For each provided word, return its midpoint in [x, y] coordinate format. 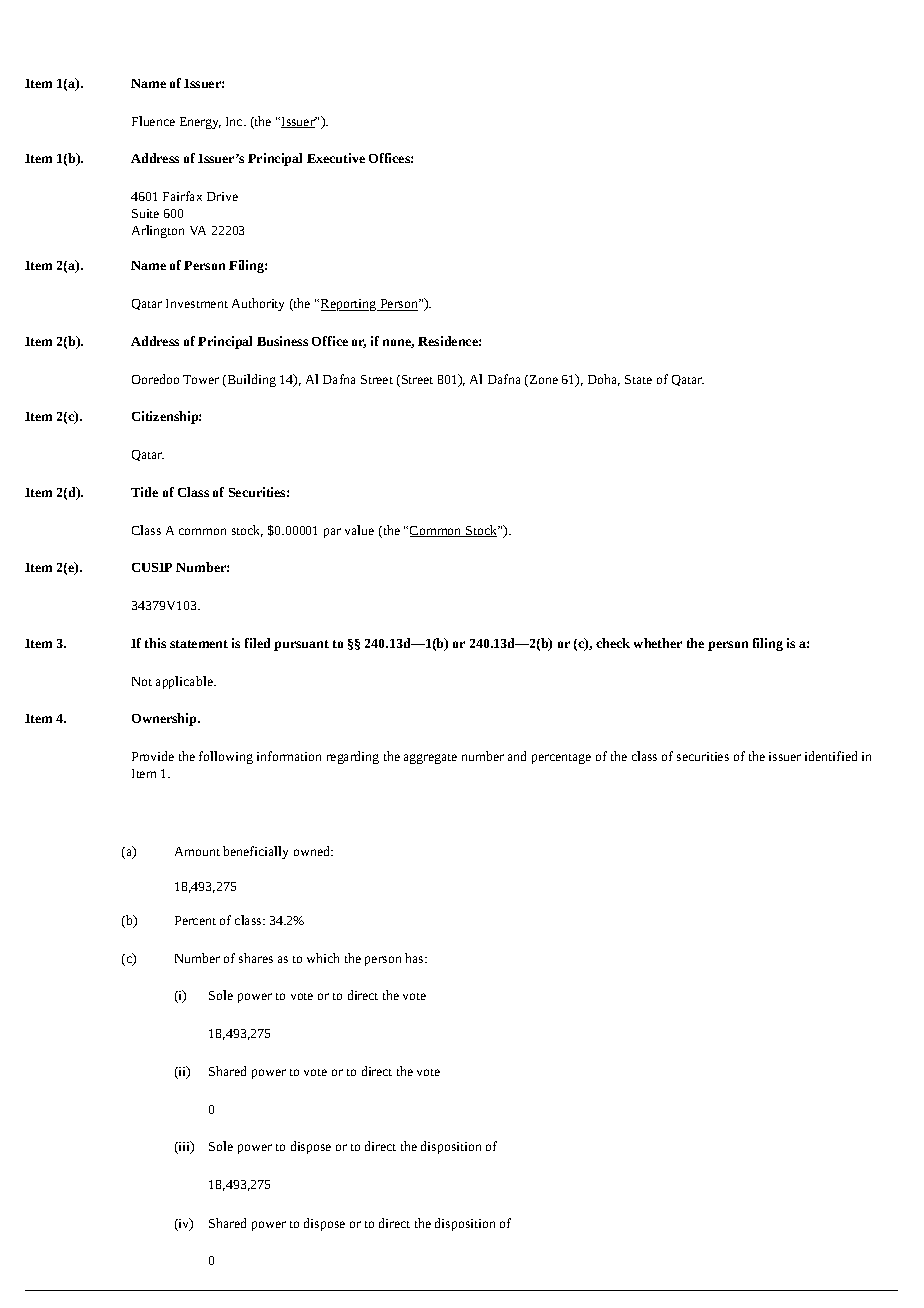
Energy [200, 123]
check [613, 643]
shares [256, 958]
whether [658, 643]
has [415, 958]
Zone [544, 379]
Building [250, 380]
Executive [336, 158]
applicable [185, 682]
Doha [604, 380]
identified [831, 756]
